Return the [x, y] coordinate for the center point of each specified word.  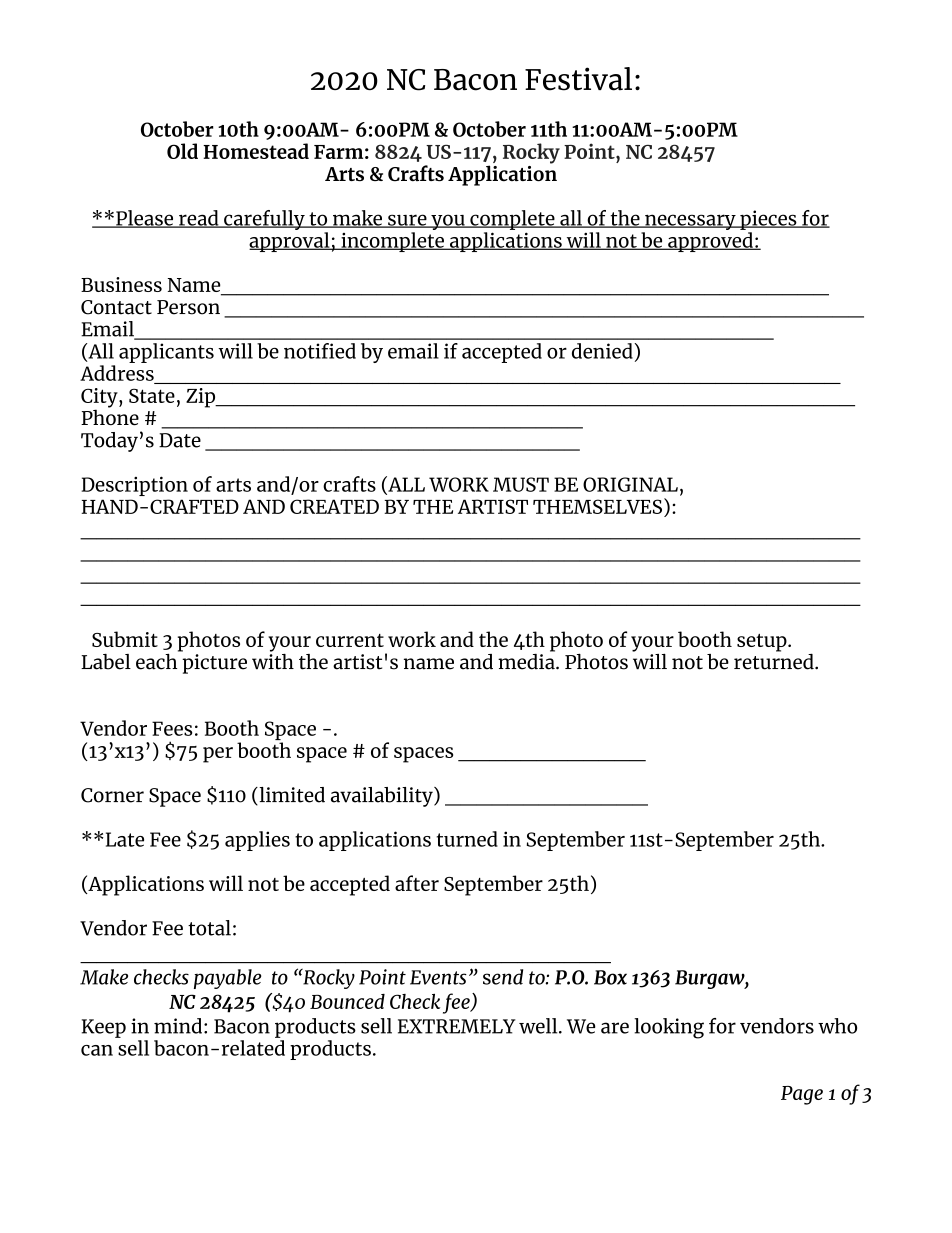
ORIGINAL [630, 484]
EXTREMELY [457, 1026]
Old [182, 151]
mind [178, 1026]
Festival [578, 79]
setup [763, 643]
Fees [172, 728]
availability [383, 797]
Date [180, 440]
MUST [521, 484]
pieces [768, 220]
